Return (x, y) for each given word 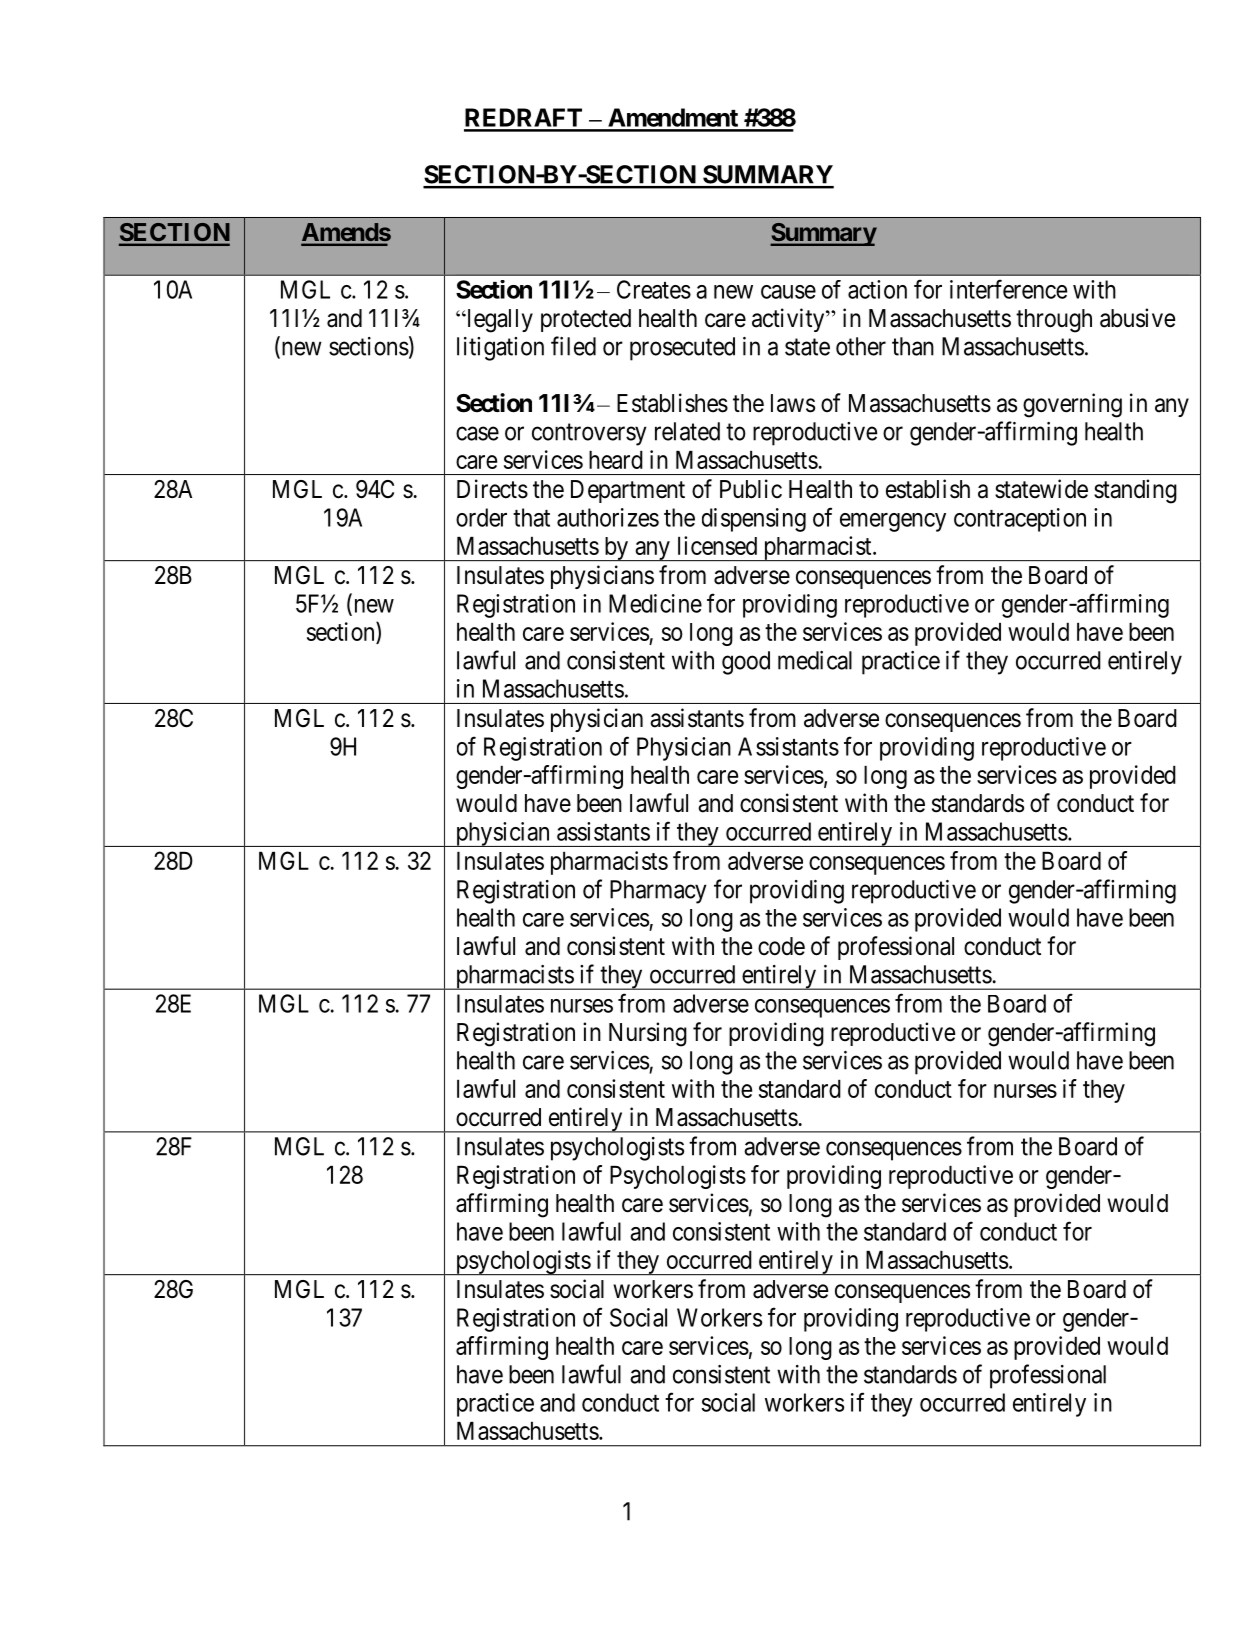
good (746, 663)
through (1054, 321)
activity (789, 320)
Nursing (648, 1034)
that (531, 517)
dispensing (754, 520)
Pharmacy (658, 892)
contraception (1020, 520)
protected (586, 320)
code (781, 946)
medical (815, 660)
